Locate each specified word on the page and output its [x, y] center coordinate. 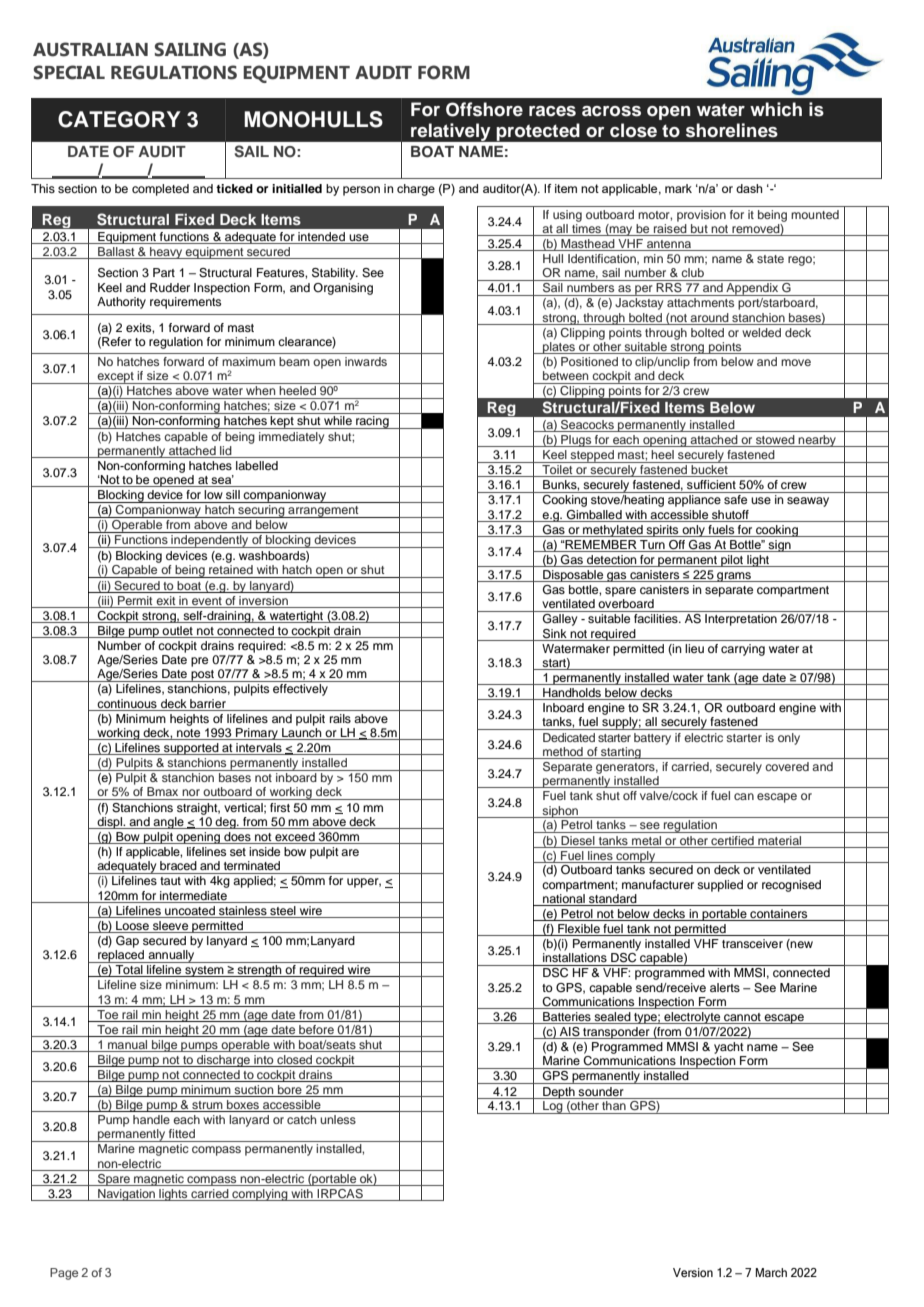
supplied [720, 886]
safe [735, 499]
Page [64, 1274]
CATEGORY [119, 119]
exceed [295, 838]
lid [226, 452]
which [776, 109]
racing [372, 422]
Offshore [484, 109]
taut [170, 881]
